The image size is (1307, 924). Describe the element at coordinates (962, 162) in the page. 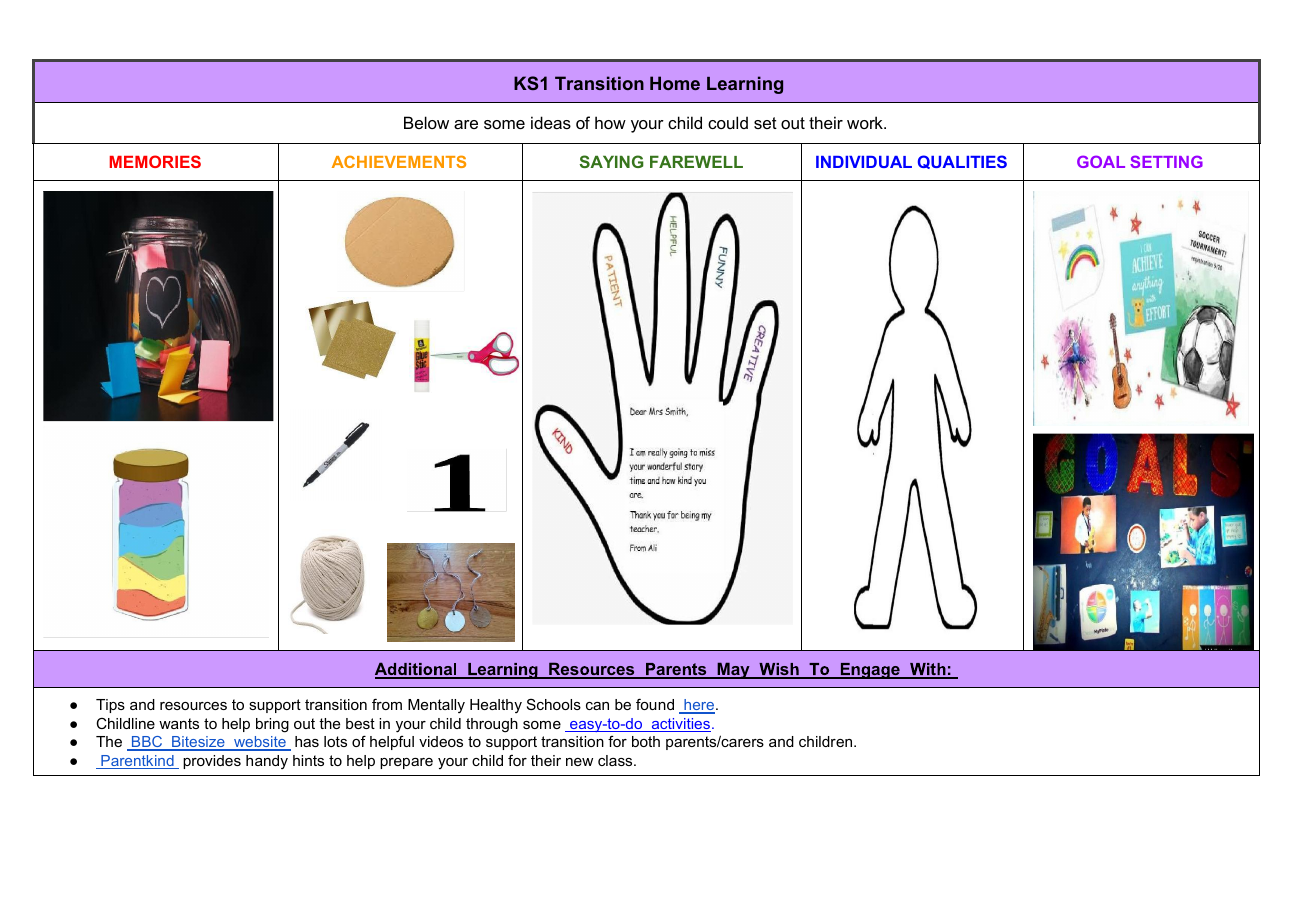

I see `QUALITIES` at that location.
